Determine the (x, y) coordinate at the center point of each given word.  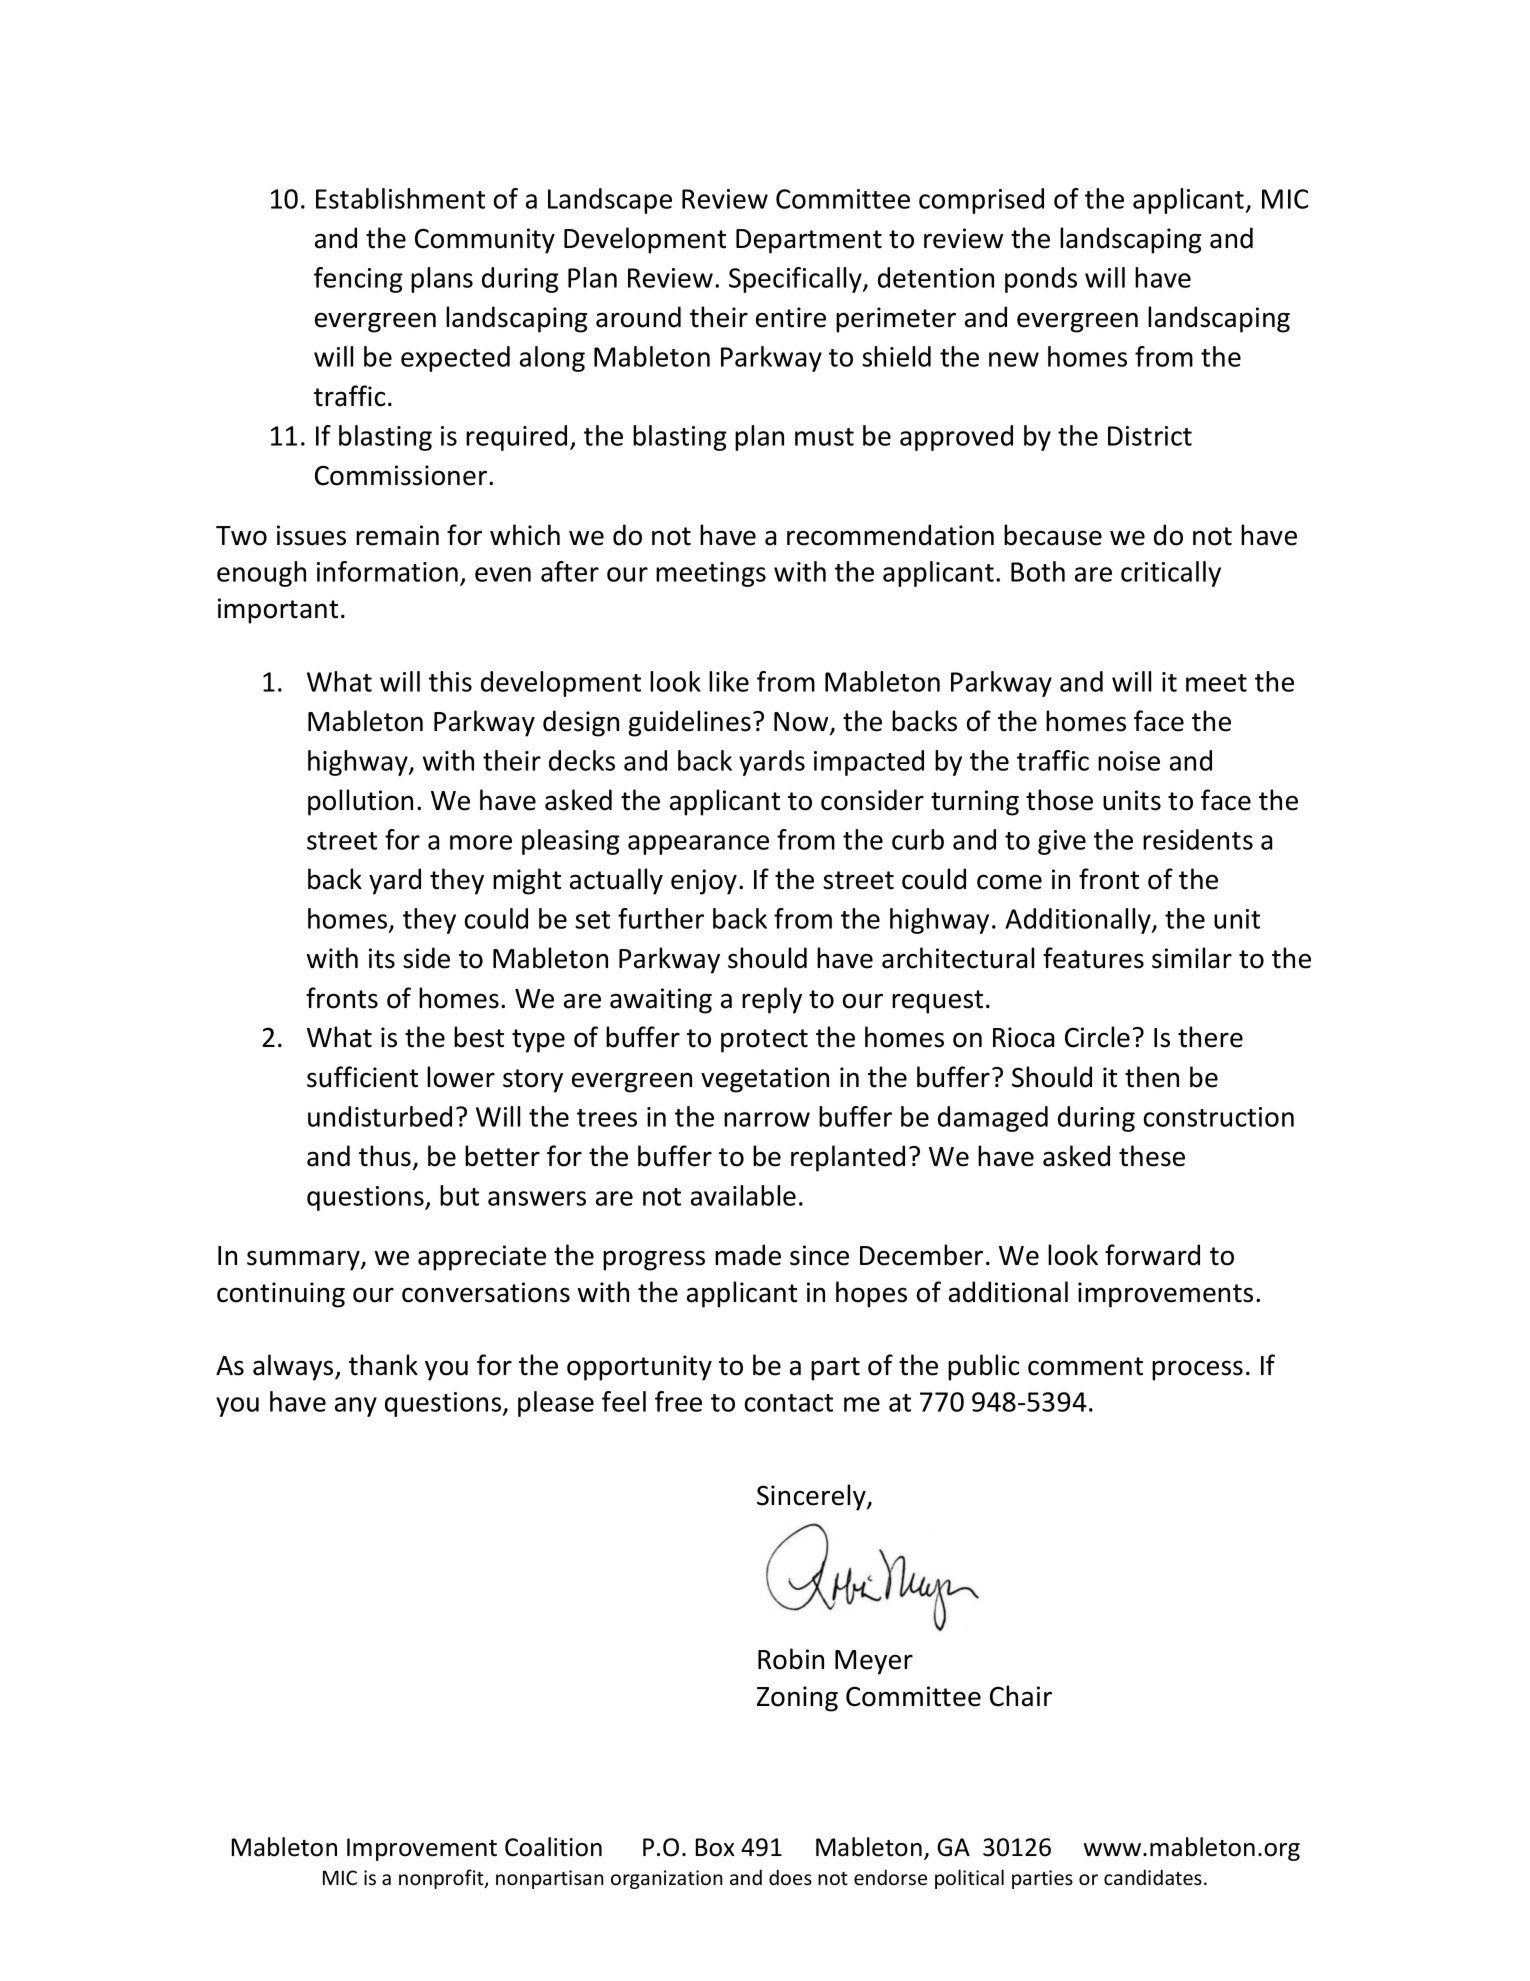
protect (764, 1041)
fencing (358, 280)
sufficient (362, 1077)
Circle (1097, 1037)
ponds (1041, 280)
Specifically (796, 280)
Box (715, 1847)
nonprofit (442, 1879)
